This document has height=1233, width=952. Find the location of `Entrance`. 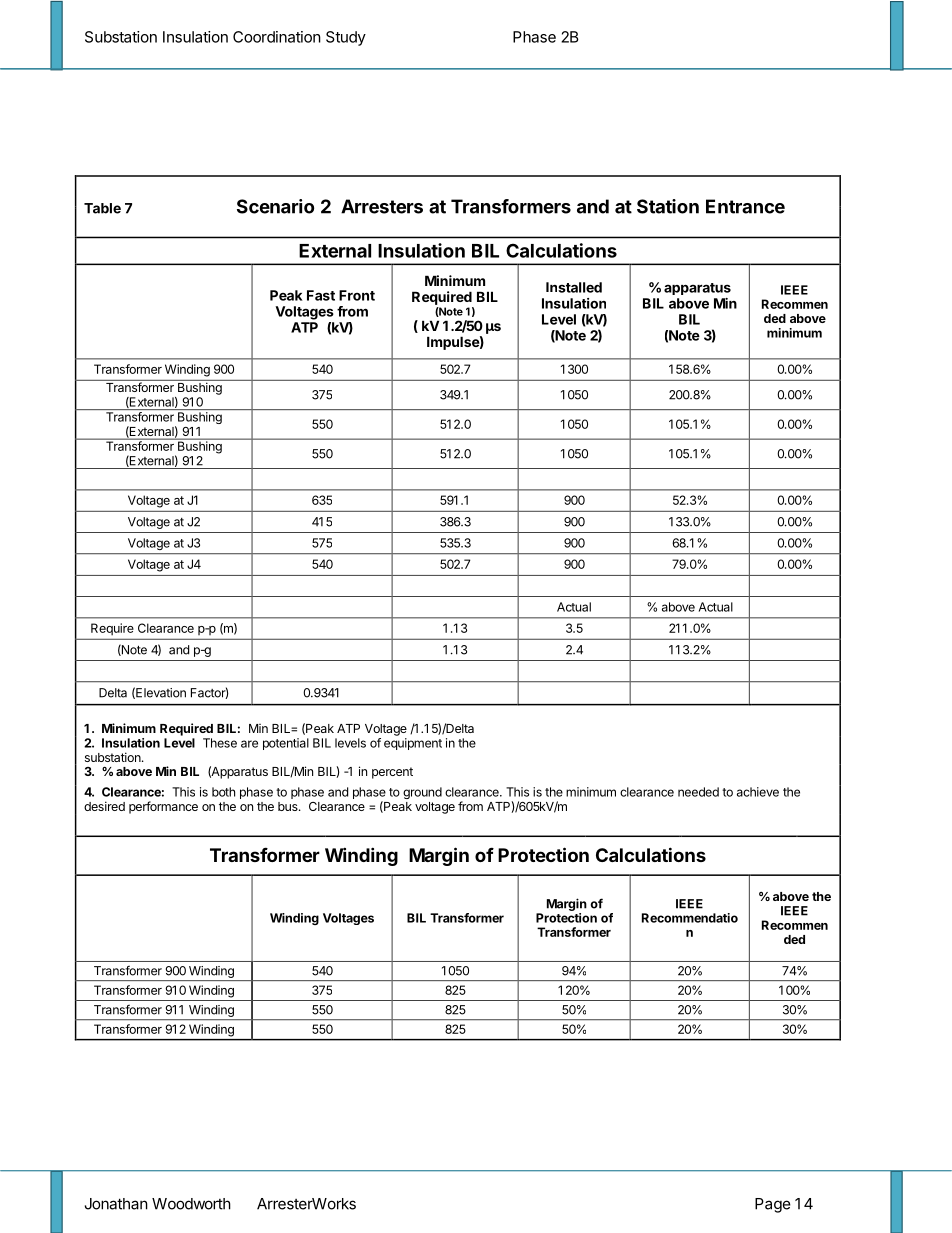

Entrance is located at coordinates (745, 206).
